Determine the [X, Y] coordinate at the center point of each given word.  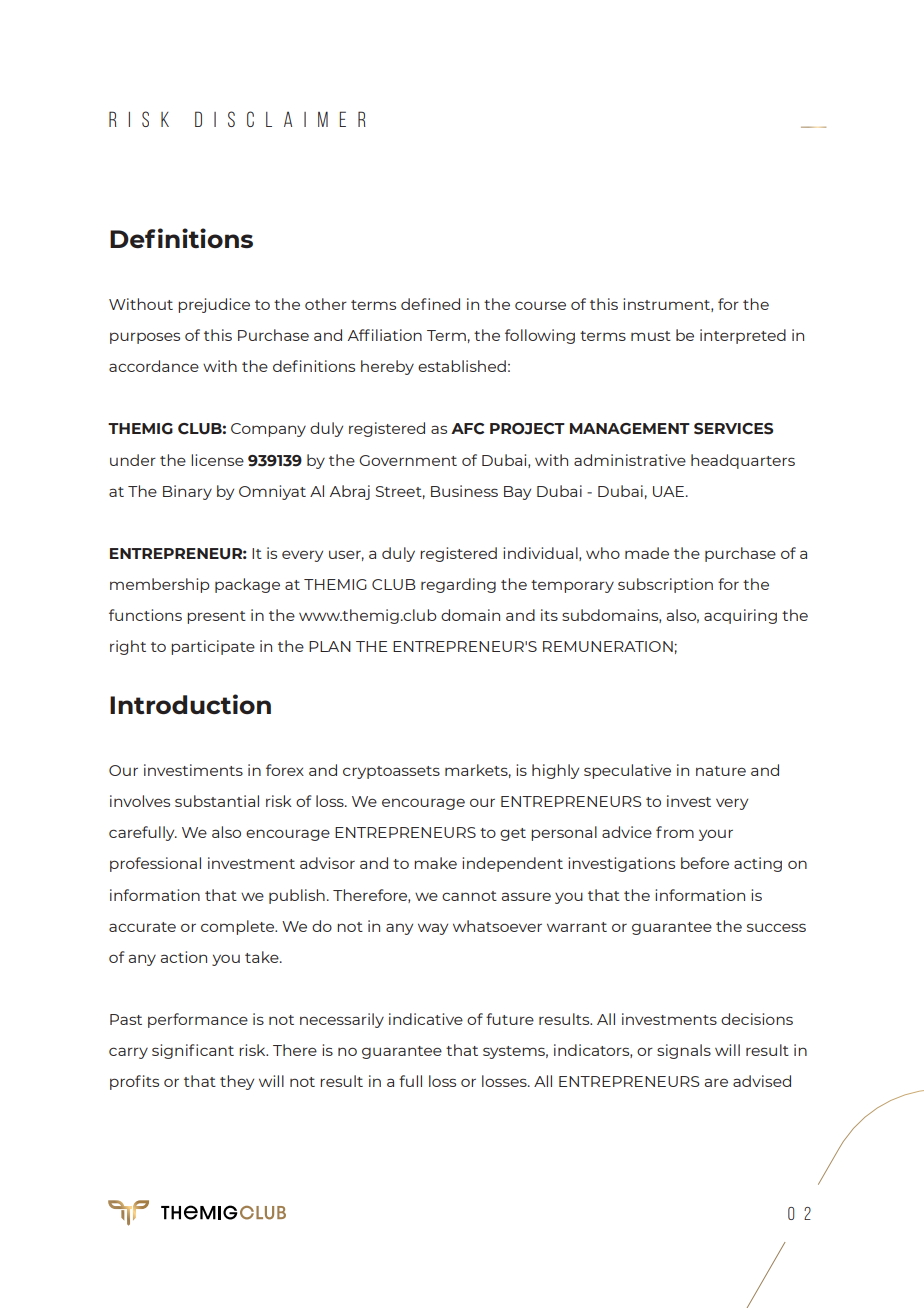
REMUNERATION [609, 646]
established [462, 366]
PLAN [330, 646]
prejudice [214, 305]
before [705, 863]
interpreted [743, 336]
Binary [187, 492]
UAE [668, 491]
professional [155, 864]
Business [464, 491]
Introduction [190, 704]
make [435, 863]
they [237, 1082]
